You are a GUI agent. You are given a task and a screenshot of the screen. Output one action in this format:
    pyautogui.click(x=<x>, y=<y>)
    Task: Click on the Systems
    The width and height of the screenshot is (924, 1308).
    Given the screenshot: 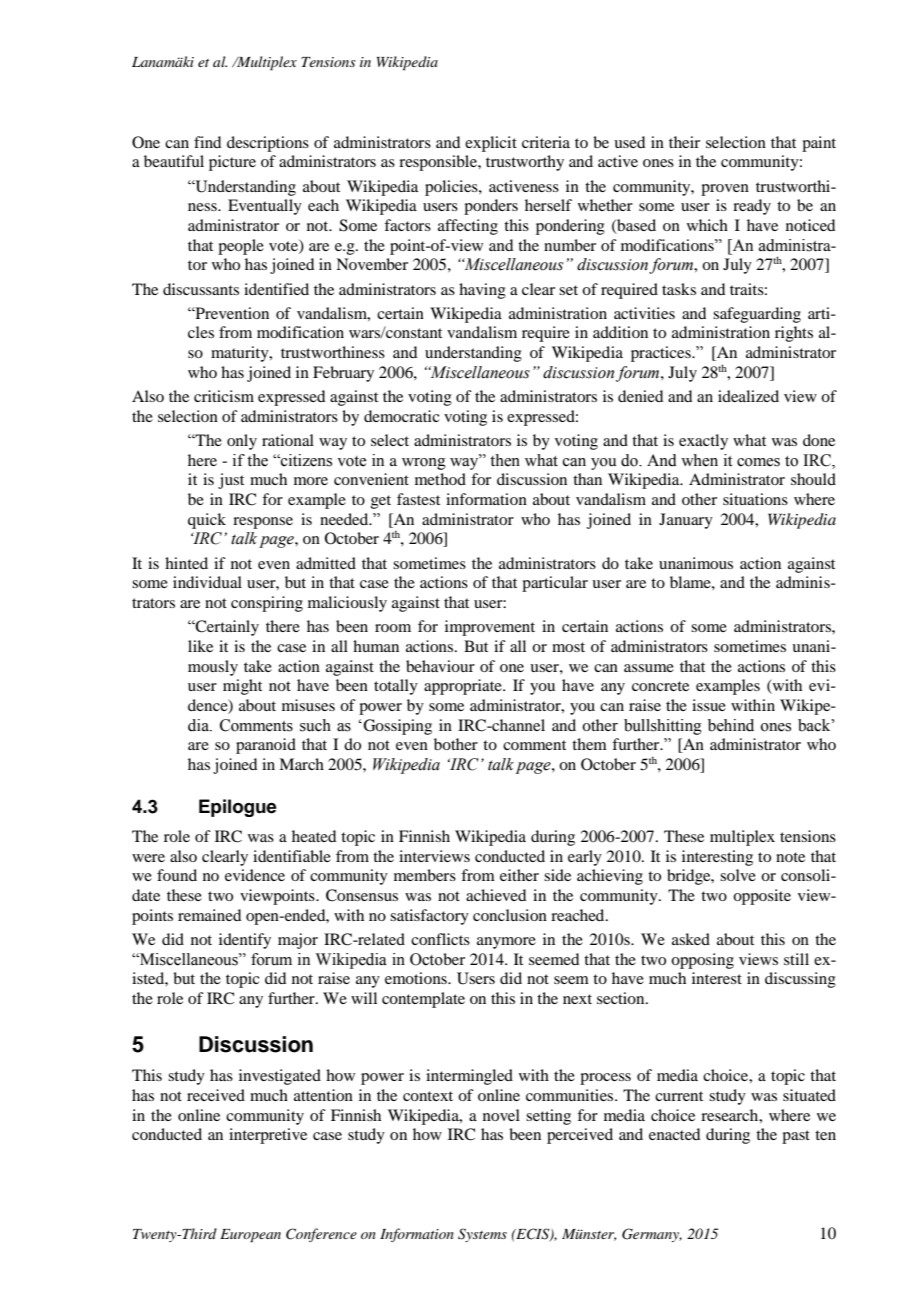 What is the action you would take?
    pyautogui.click(x=482, y=1235)
